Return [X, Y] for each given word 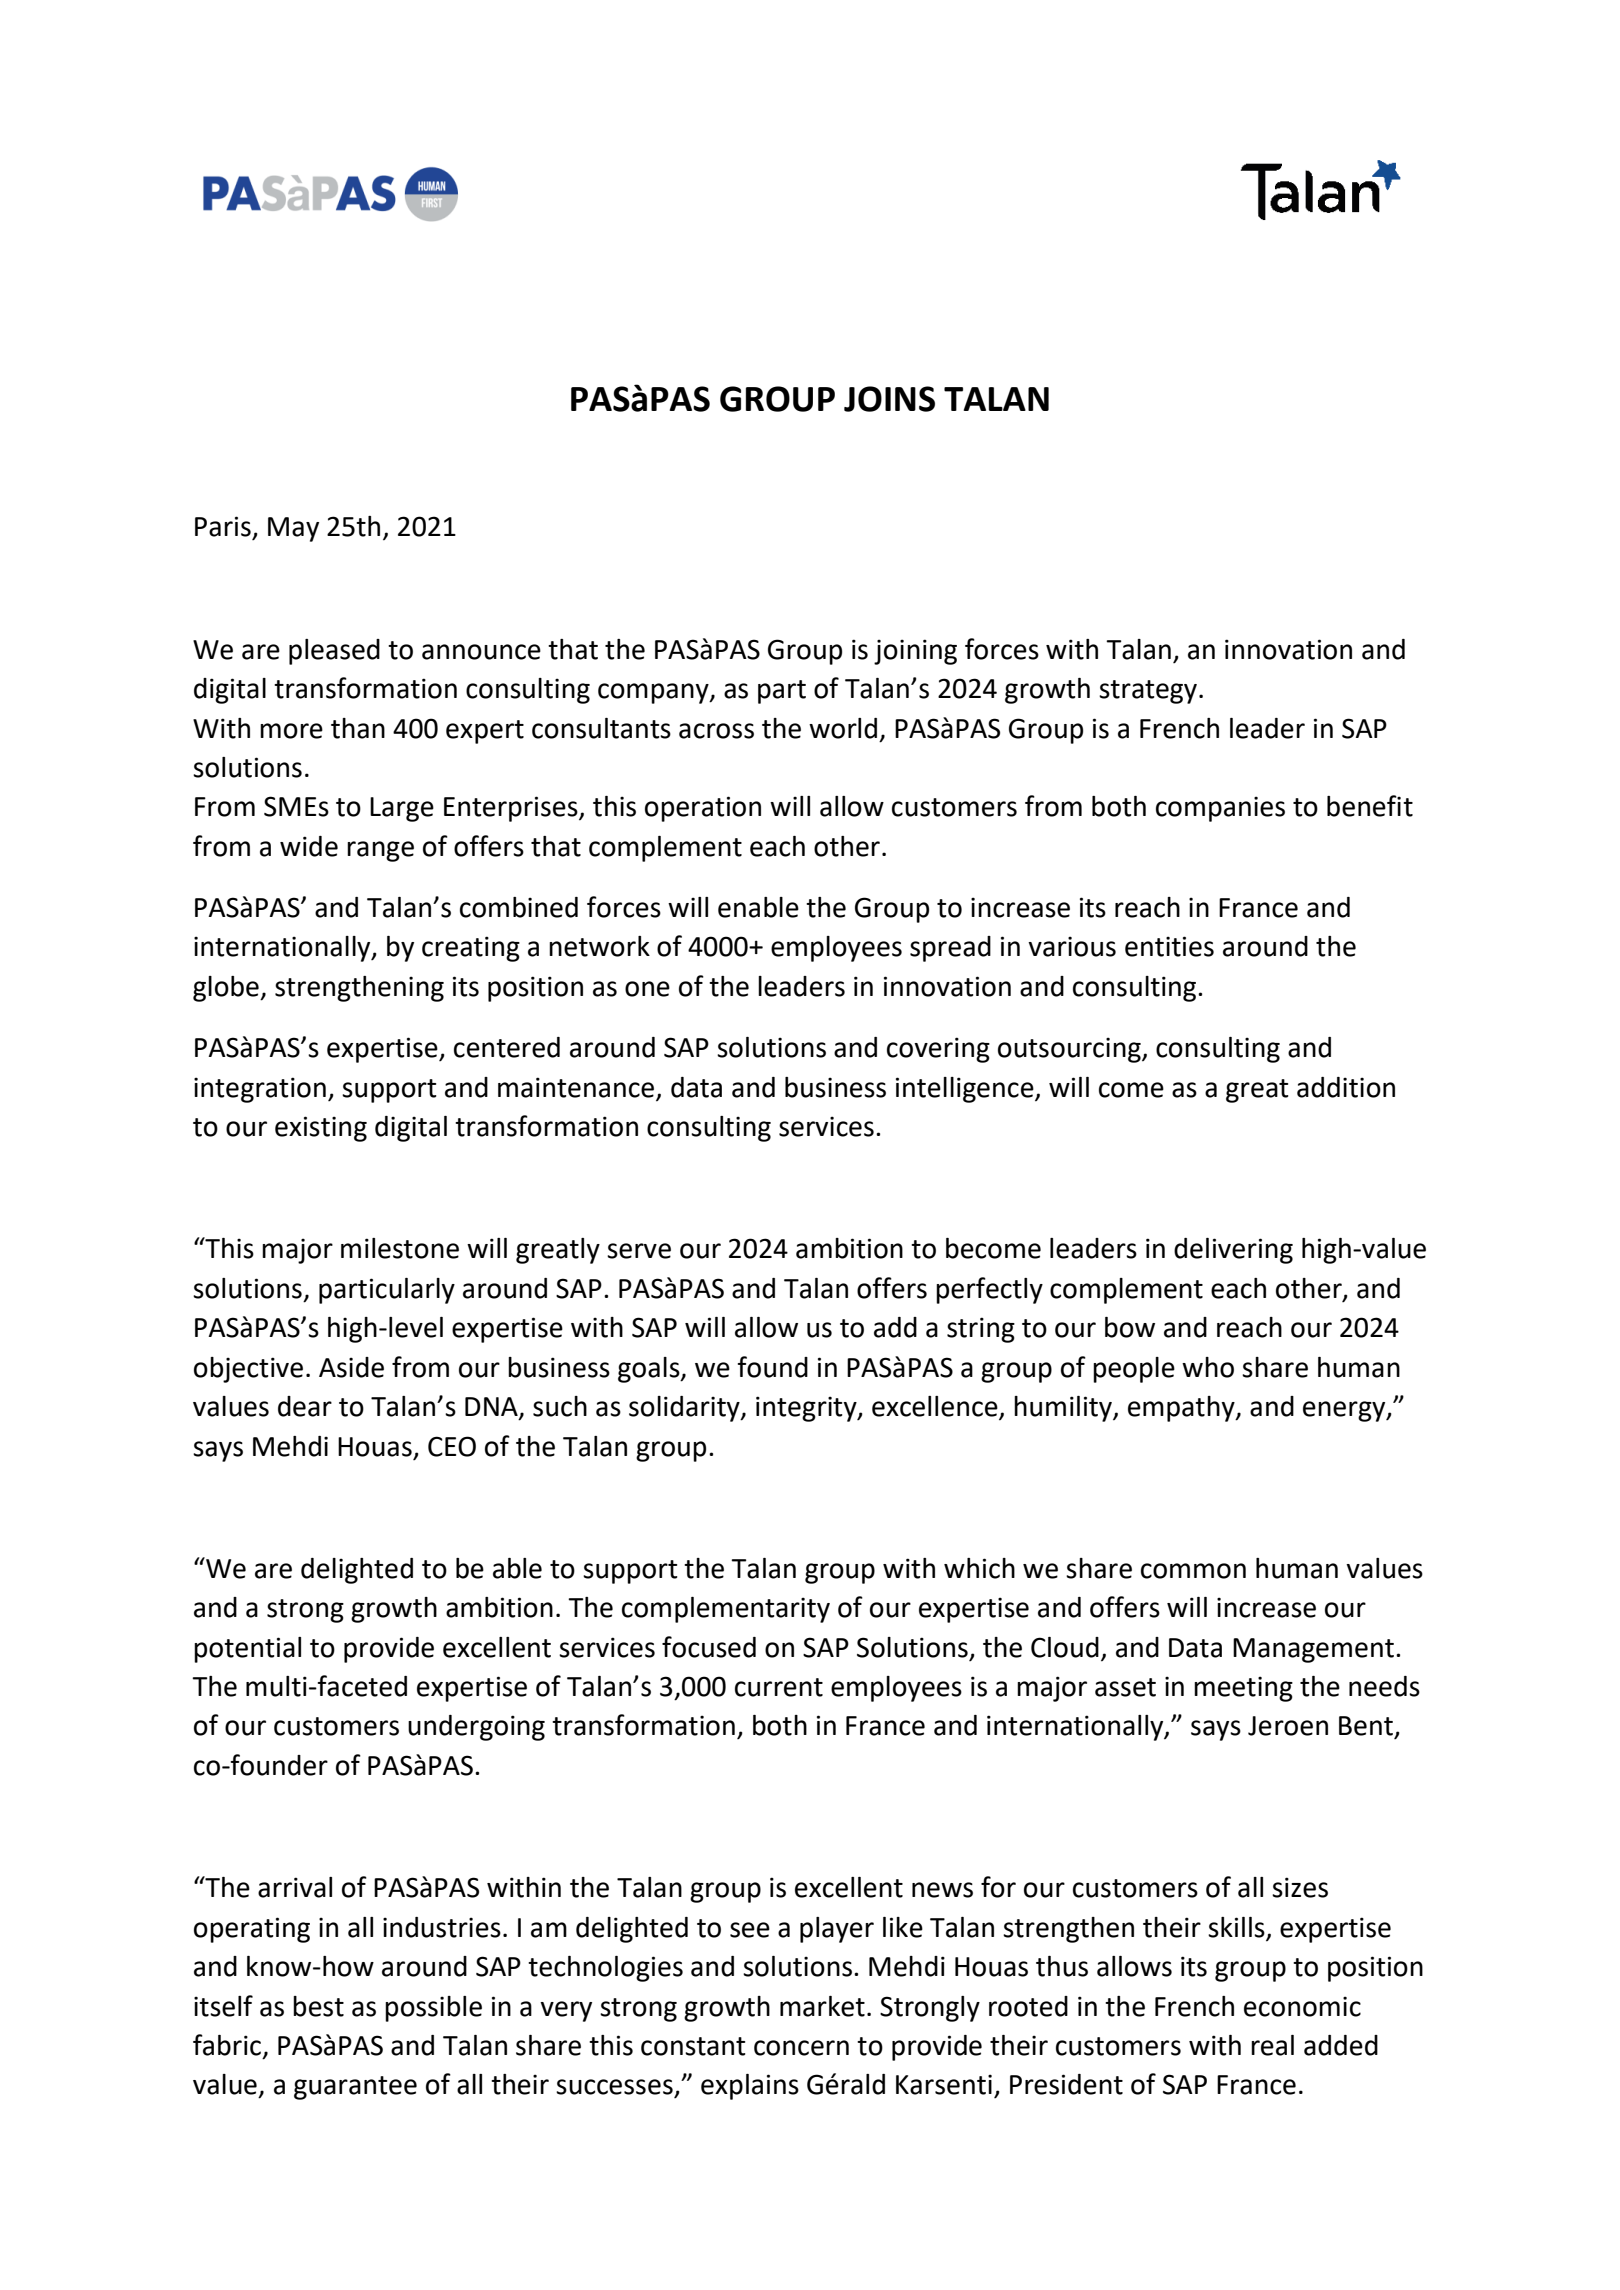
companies [1220, 809]
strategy [1148, 692]
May [293, 529]
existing [321, 1129]
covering [938, 1050]
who [1208, 1367]
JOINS [889, 399]
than [358, 728]
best [318, 2006]
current [779, 1687]
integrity [807, 1409]
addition [1346, 1087]
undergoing [476, 1728]
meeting [1243, 1689]
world [843, 728]
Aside [351, 1367]
